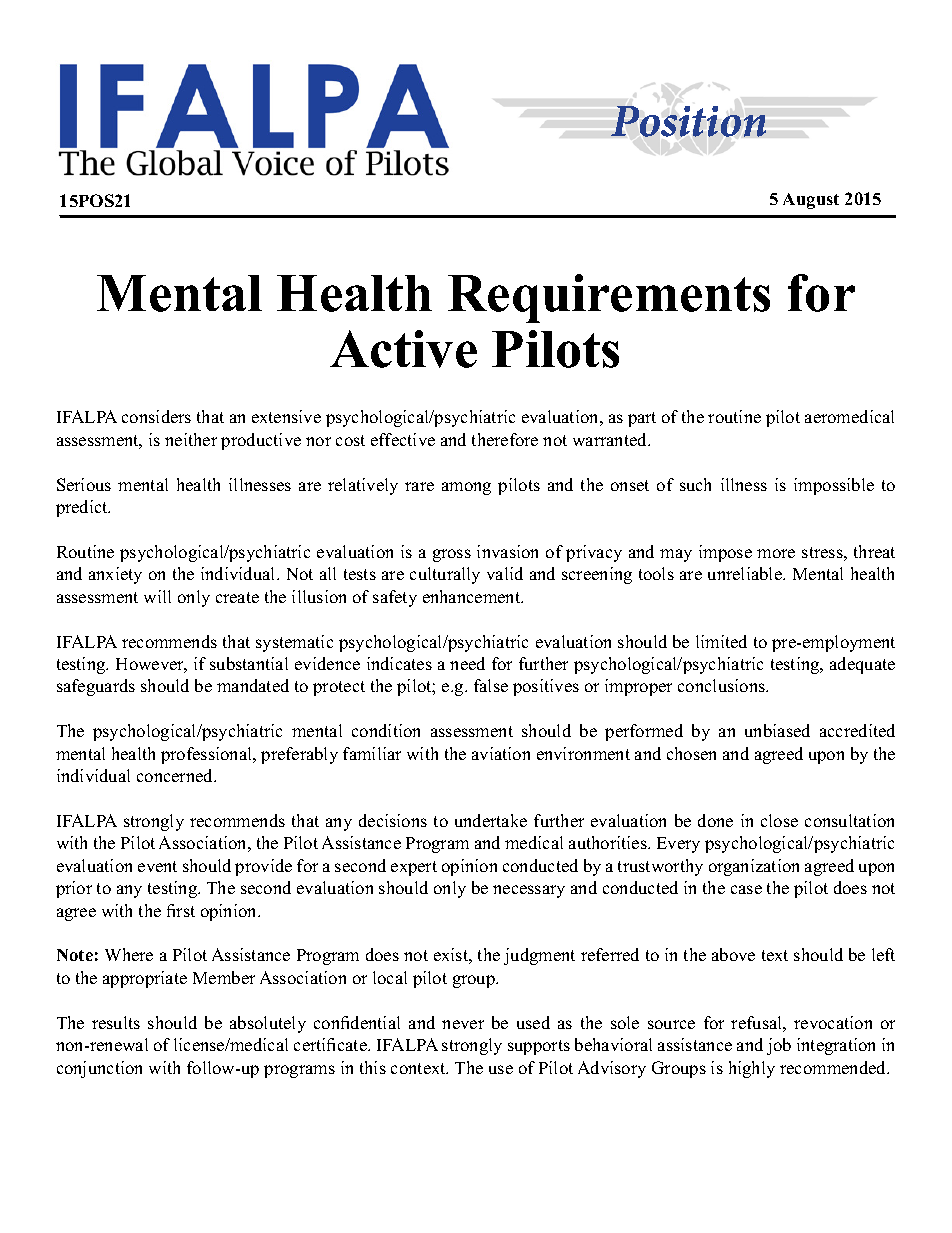 The height and width of the document is (1233, 952). I want to click on Position, so click(688, 121).
